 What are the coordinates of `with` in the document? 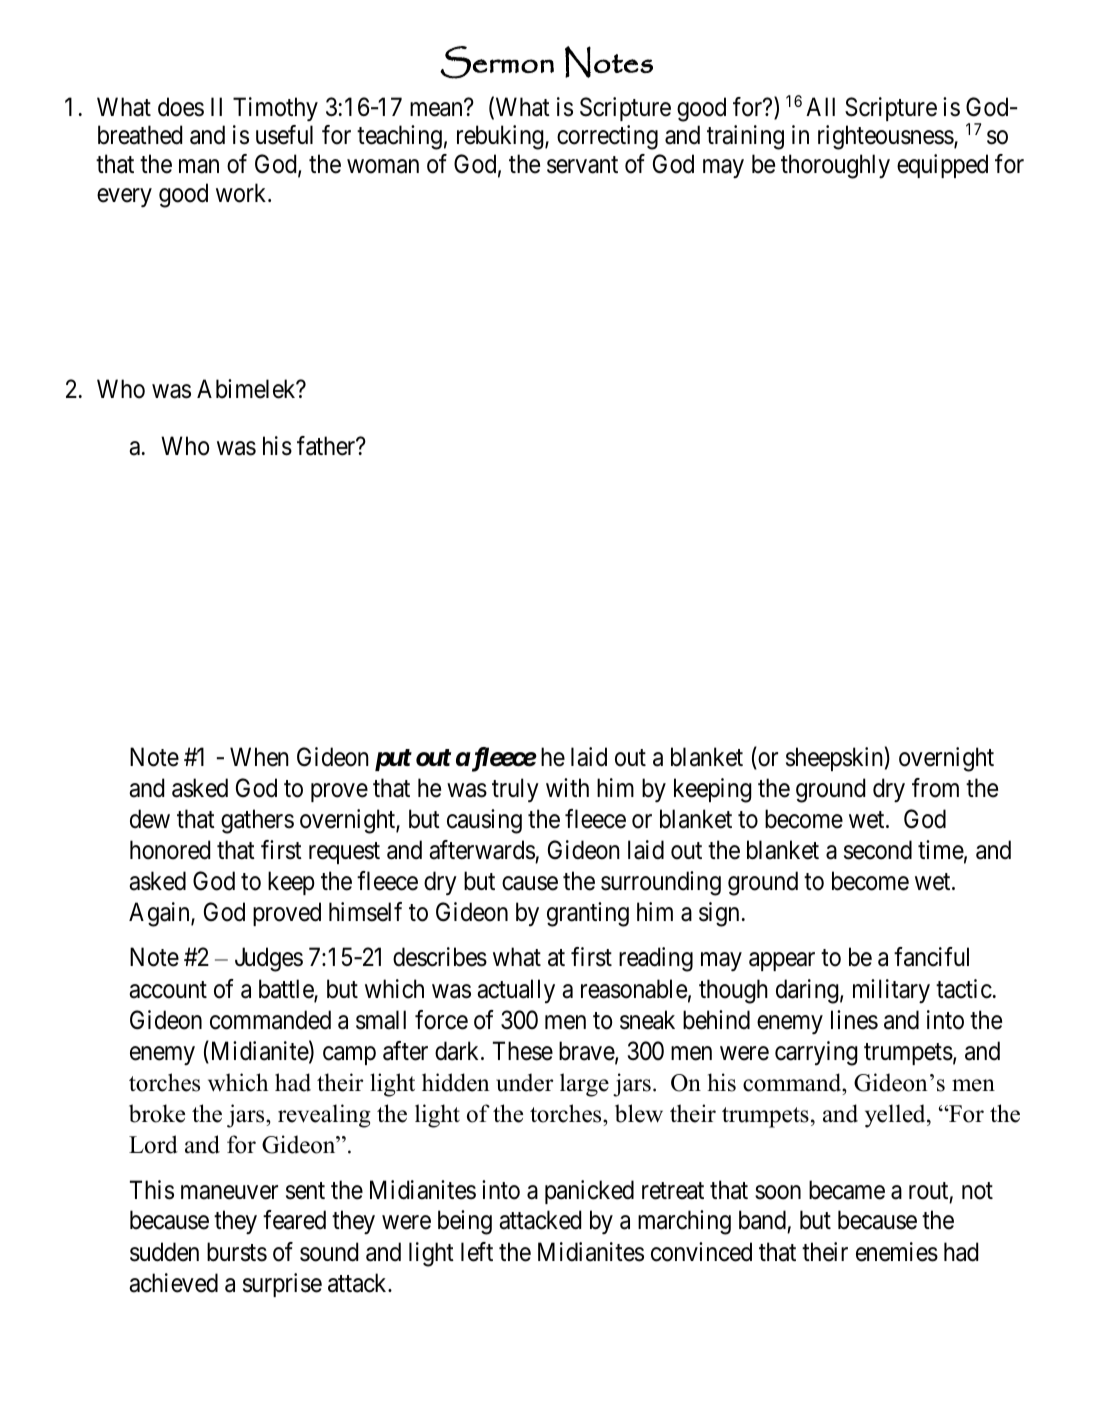 It's located at (567, 787).
